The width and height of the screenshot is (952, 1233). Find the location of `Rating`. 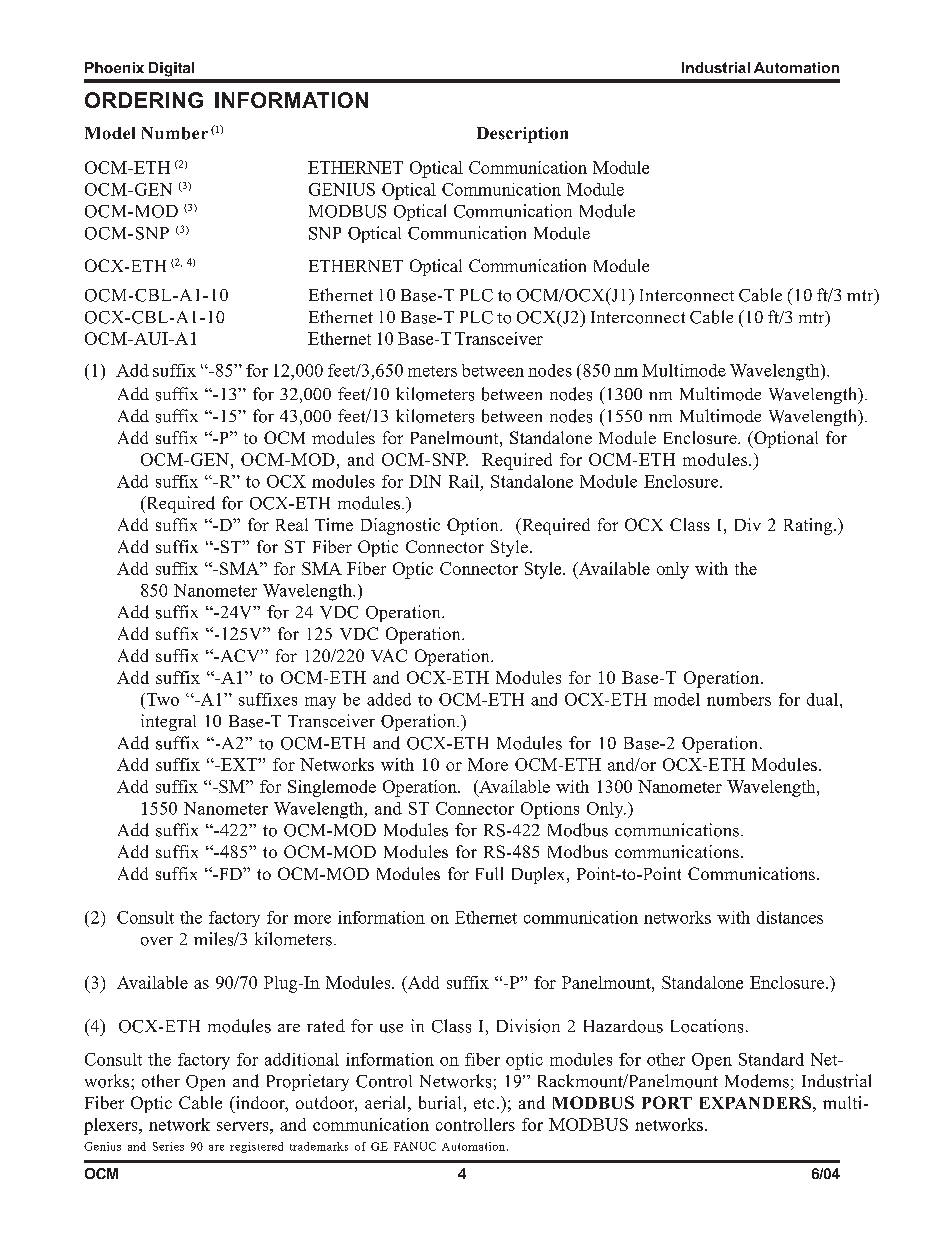

Rating is located at coordinates (809, 526).
